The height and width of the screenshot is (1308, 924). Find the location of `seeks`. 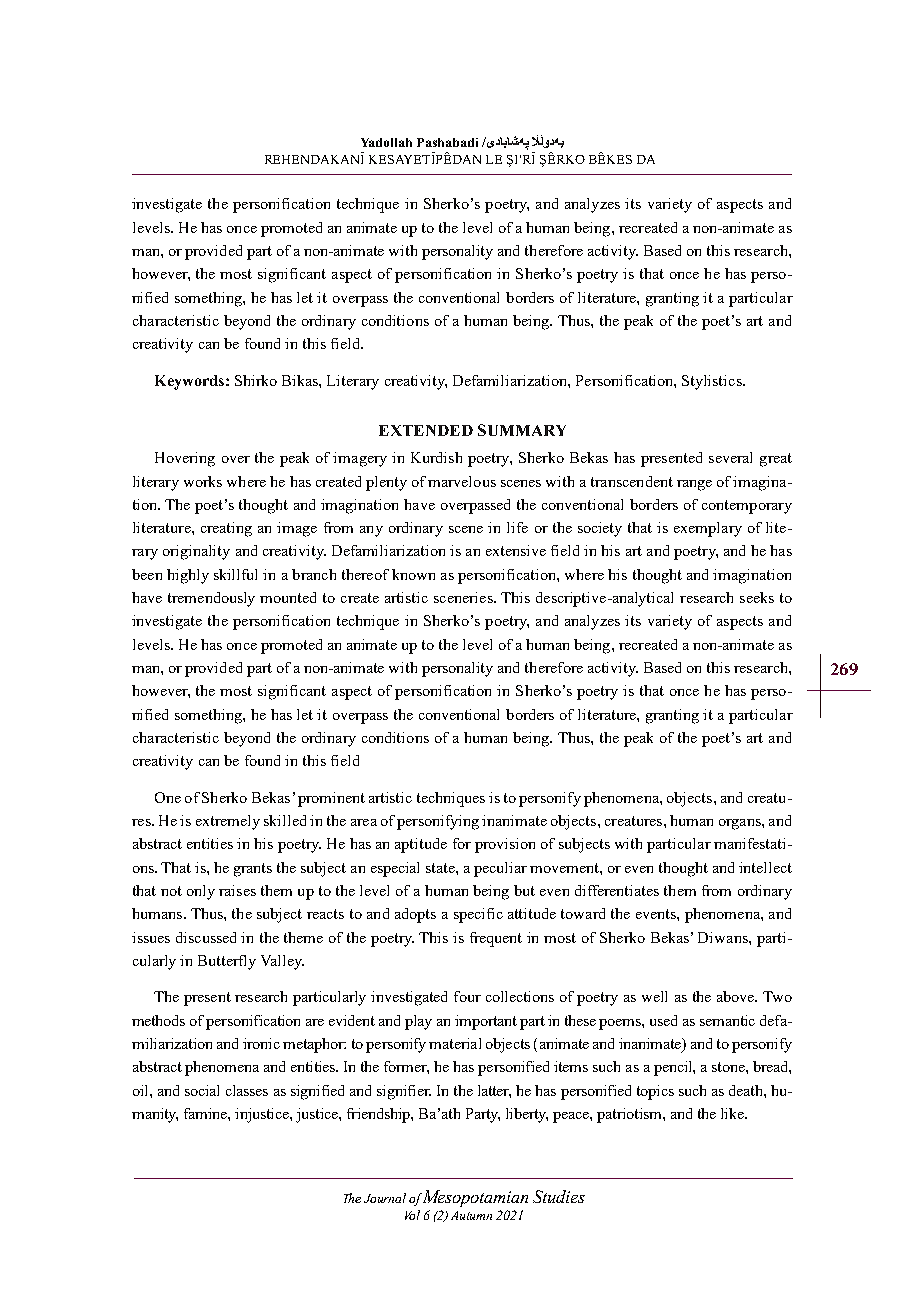

seeks is located at coordinates (757, 597).
